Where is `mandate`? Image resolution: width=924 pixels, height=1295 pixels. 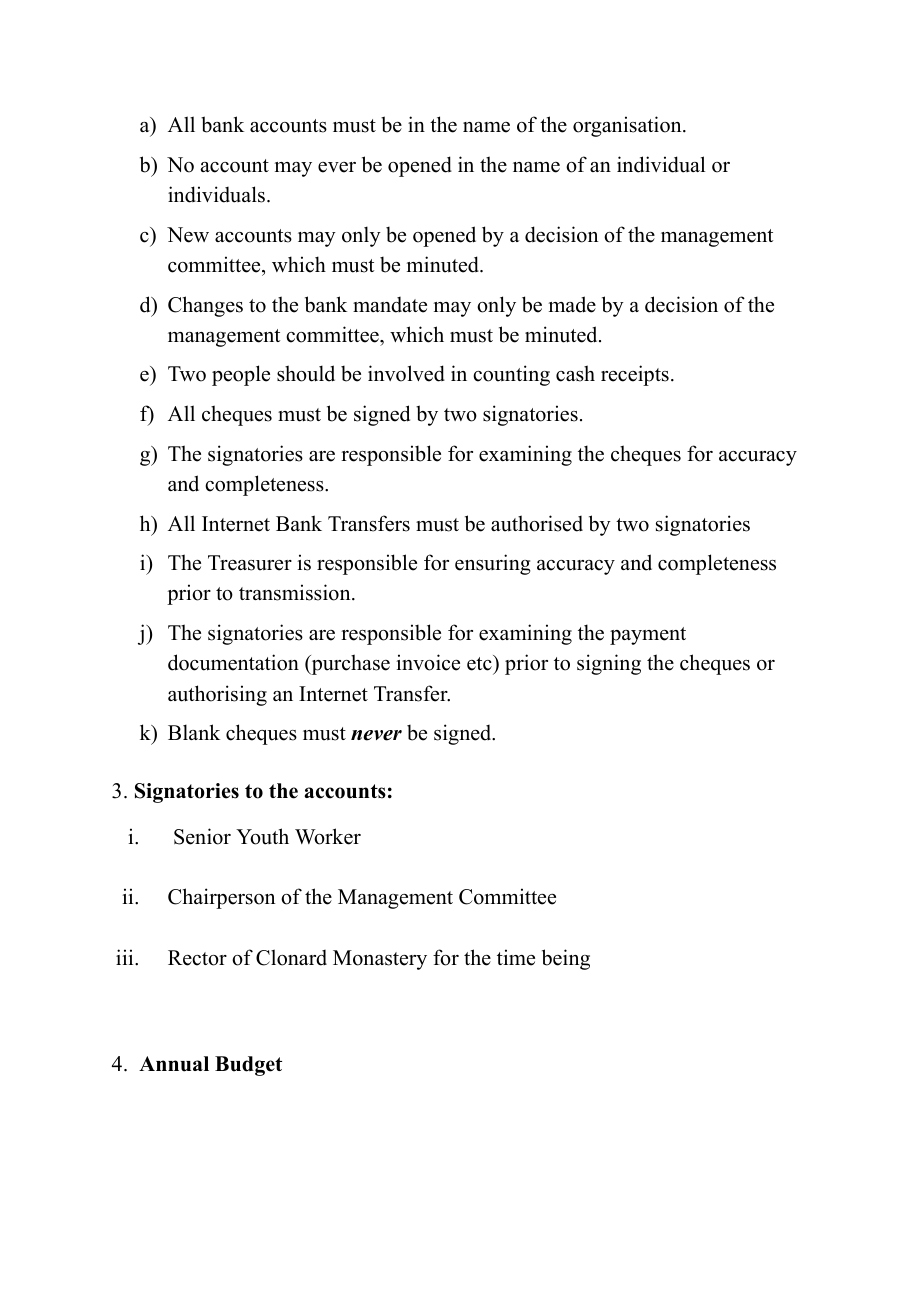 mandate is located at coordinates (390, 305).
